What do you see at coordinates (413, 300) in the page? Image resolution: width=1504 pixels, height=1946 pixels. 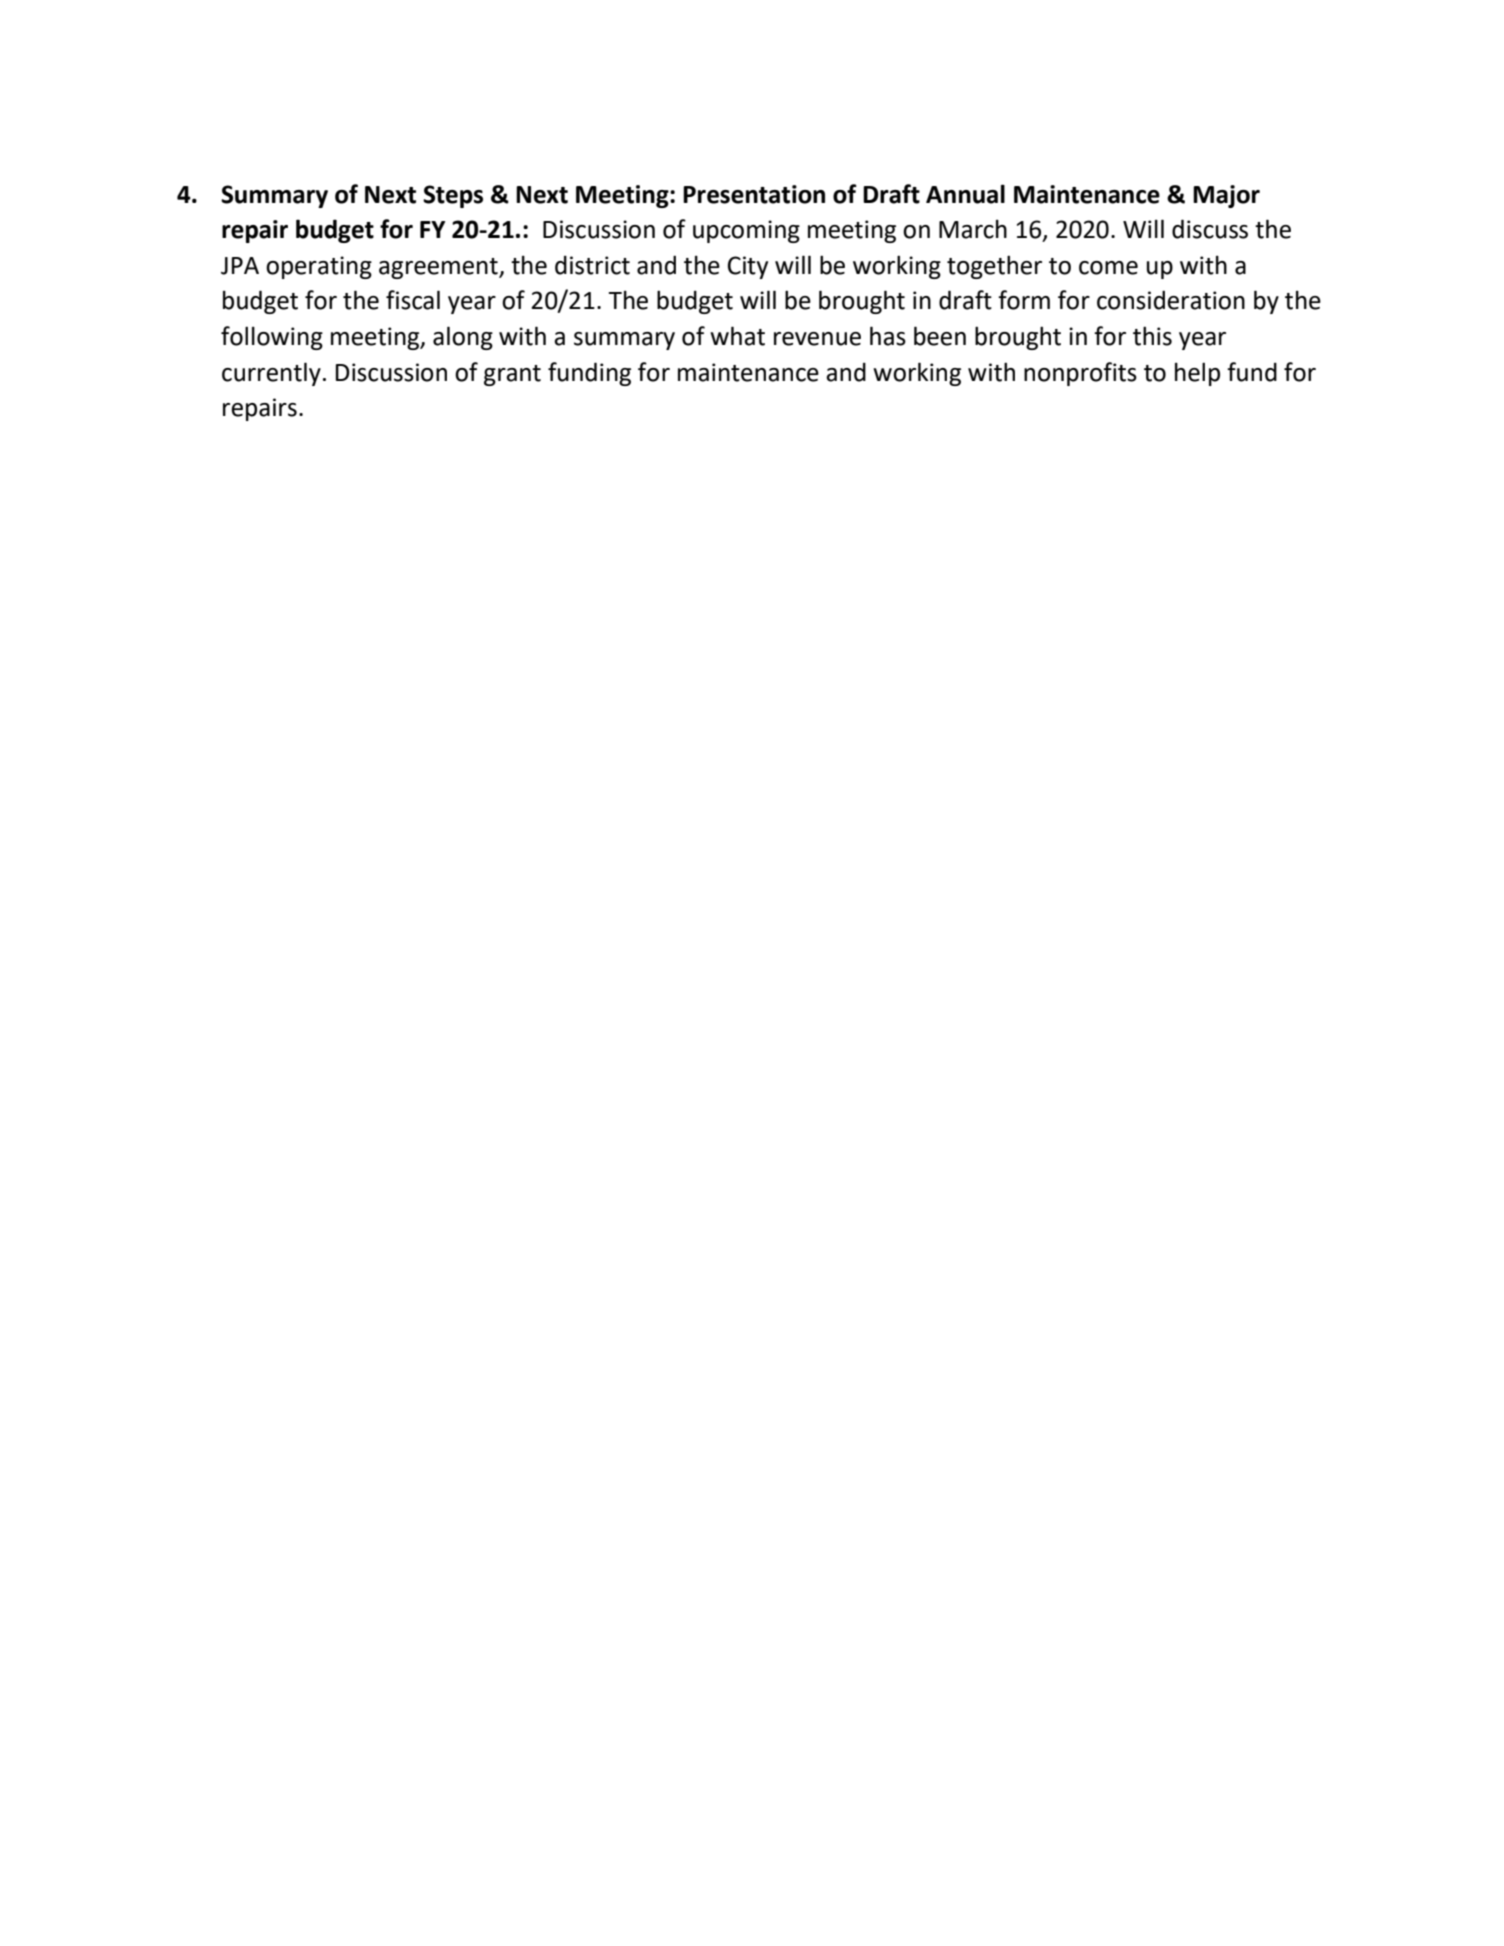 I see `fiscal` at bounding box center [413, 300].
